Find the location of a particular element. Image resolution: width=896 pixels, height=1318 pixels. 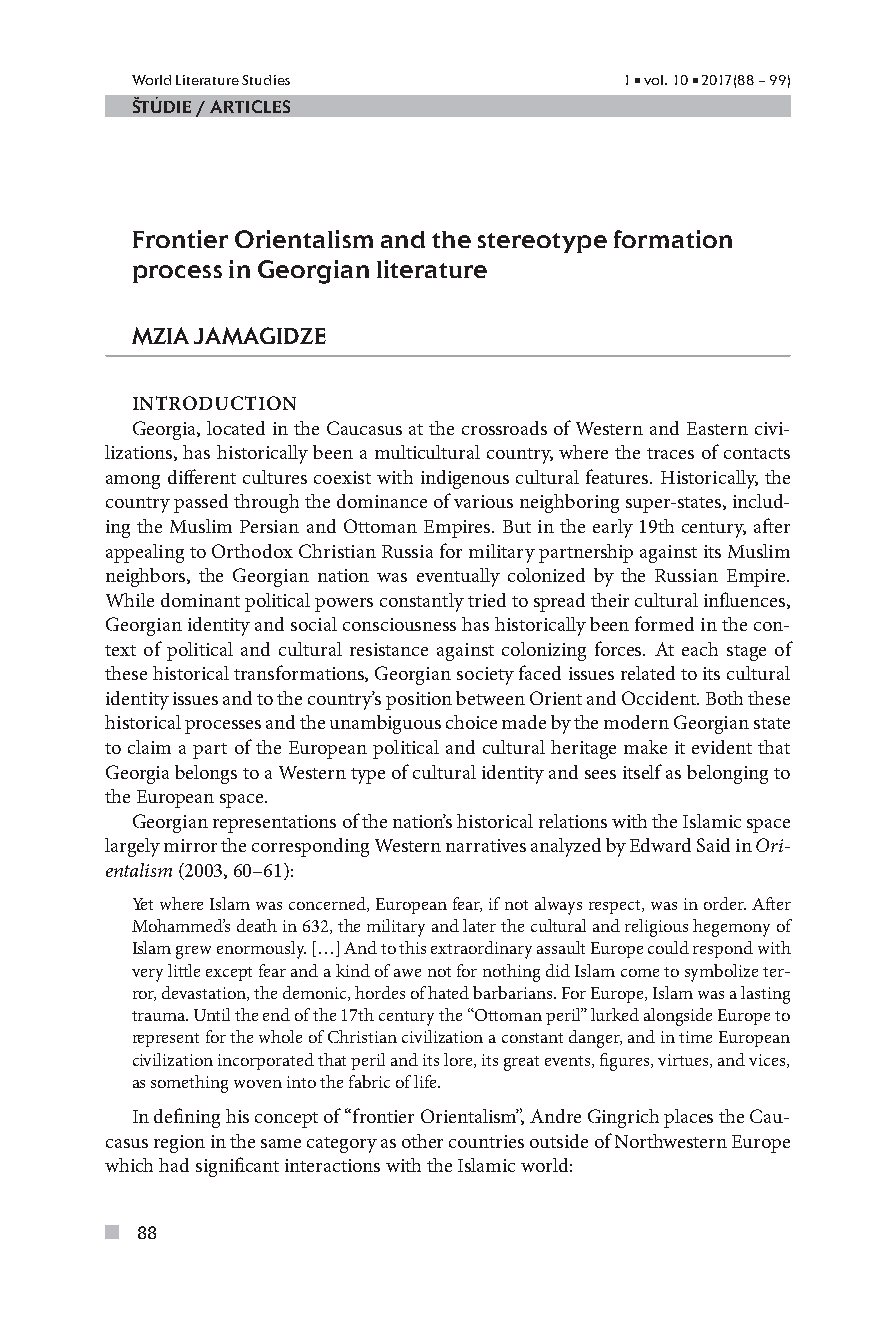

Studies is located at coordinates (266, 80).
